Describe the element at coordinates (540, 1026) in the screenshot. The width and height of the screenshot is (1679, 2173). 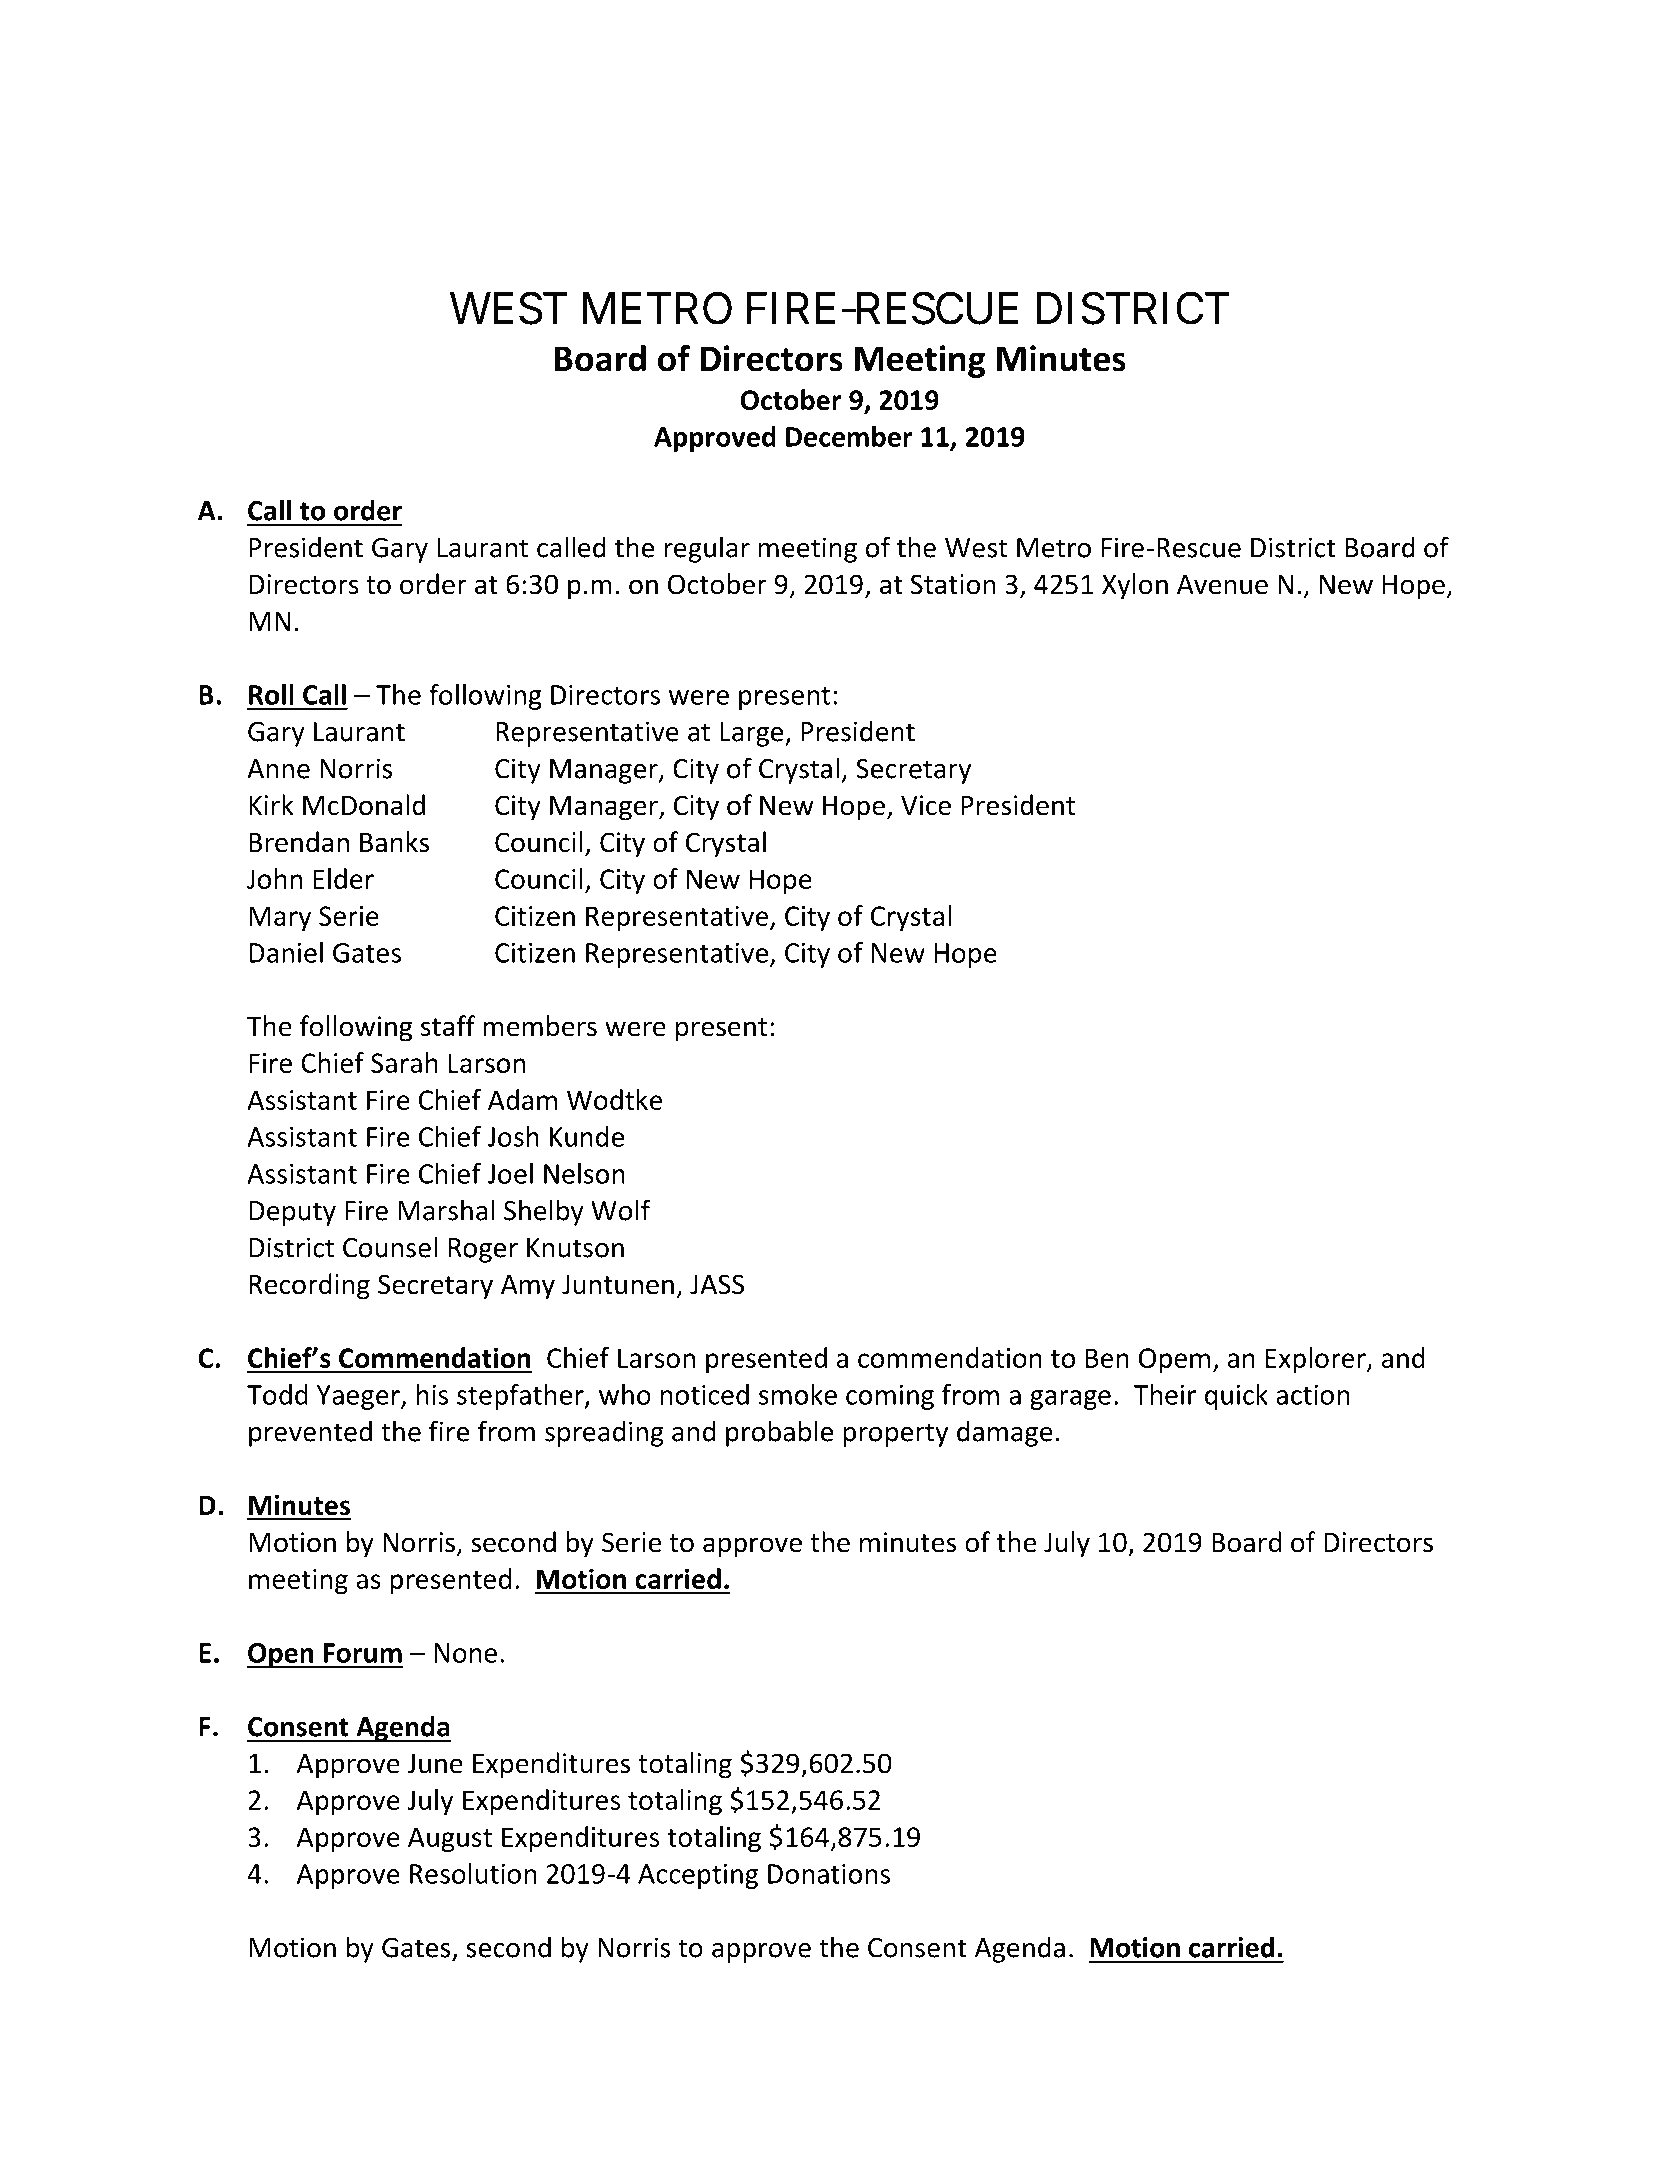
I see `members` at that location.
